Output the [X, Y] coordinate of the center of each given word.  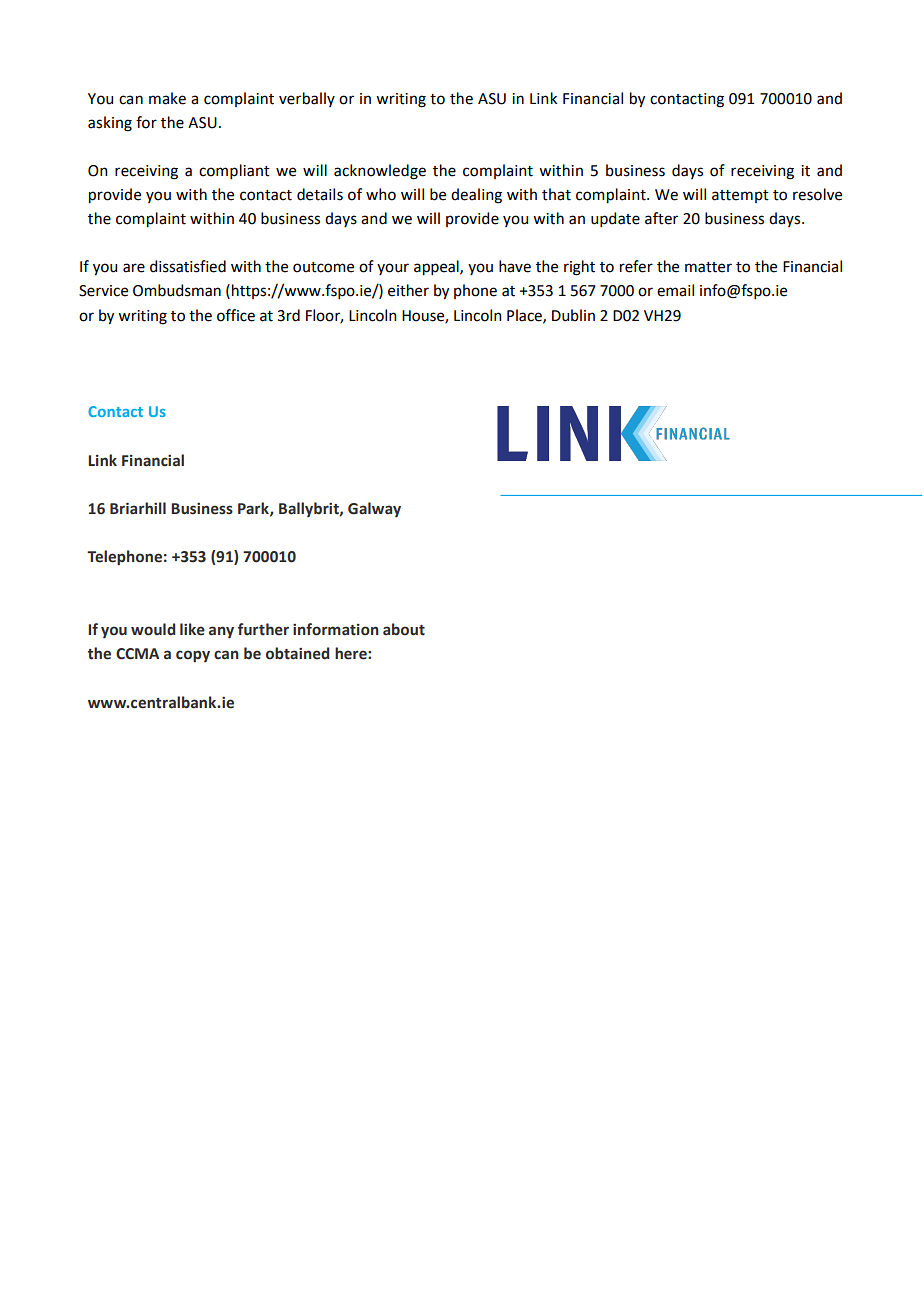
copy [193, 656]
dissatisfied [188, 266]
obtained [297, 653]
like [192, 629]
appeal [437, 268]
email [675, 290]
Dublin [573, 315]
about [404, 629]
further [263, 629]
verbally [307, 99]
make [167, 98]
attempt [740, 196]
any [221, 632]
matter [708, 267]
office [236, 315]
